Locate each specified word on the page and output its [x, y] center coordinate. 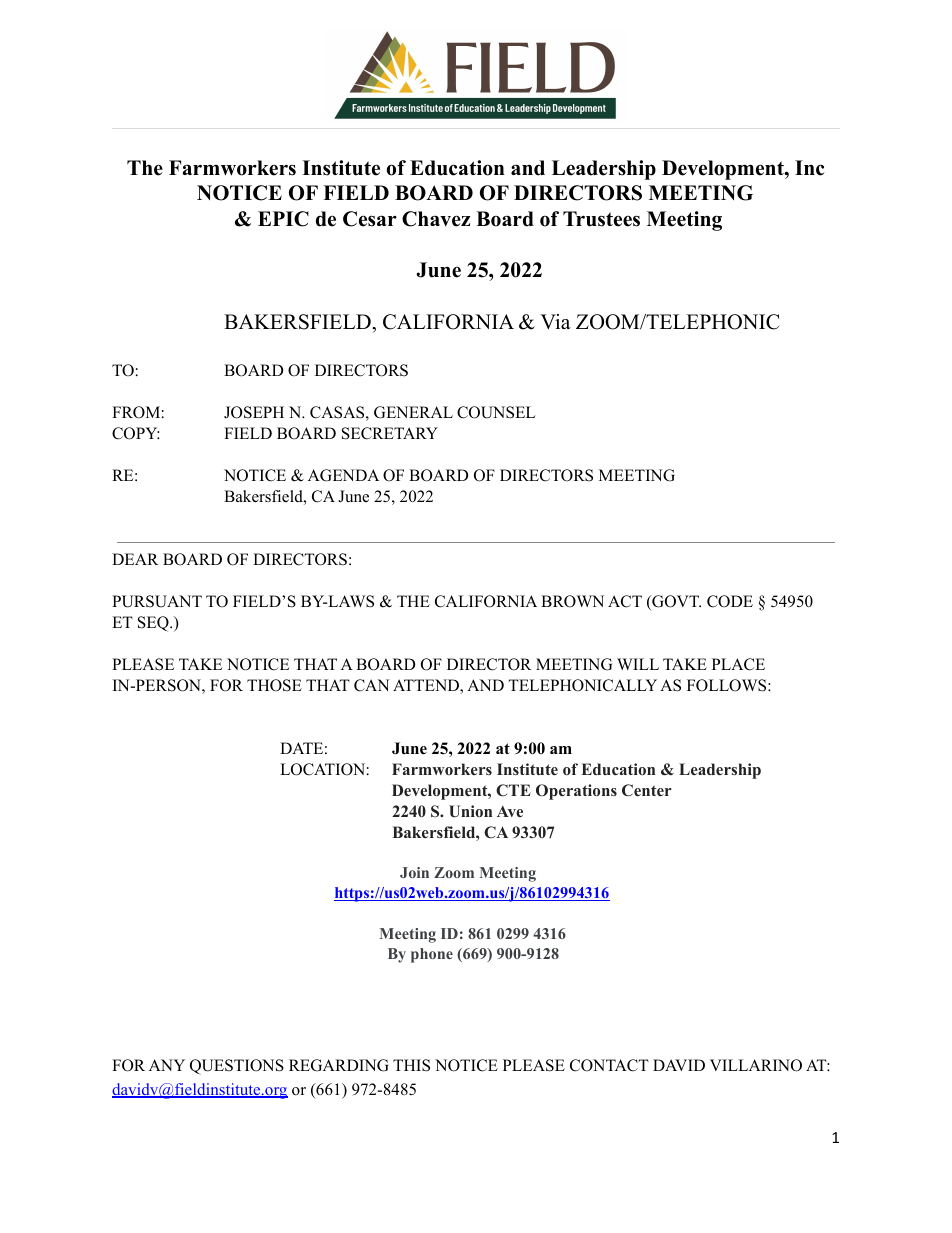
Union [470, 811]
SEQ [154, 624]
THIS [411, 1065]
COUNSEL [496, 412]
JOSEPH [254, 412]
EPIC [283, 219]
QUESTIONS [237, 1067]
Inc [809, 168]
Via [555, 321]
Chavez [436, 219]
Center [647, 790]
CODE [730, 601]
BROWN [572, 601]
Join [414, 872]
